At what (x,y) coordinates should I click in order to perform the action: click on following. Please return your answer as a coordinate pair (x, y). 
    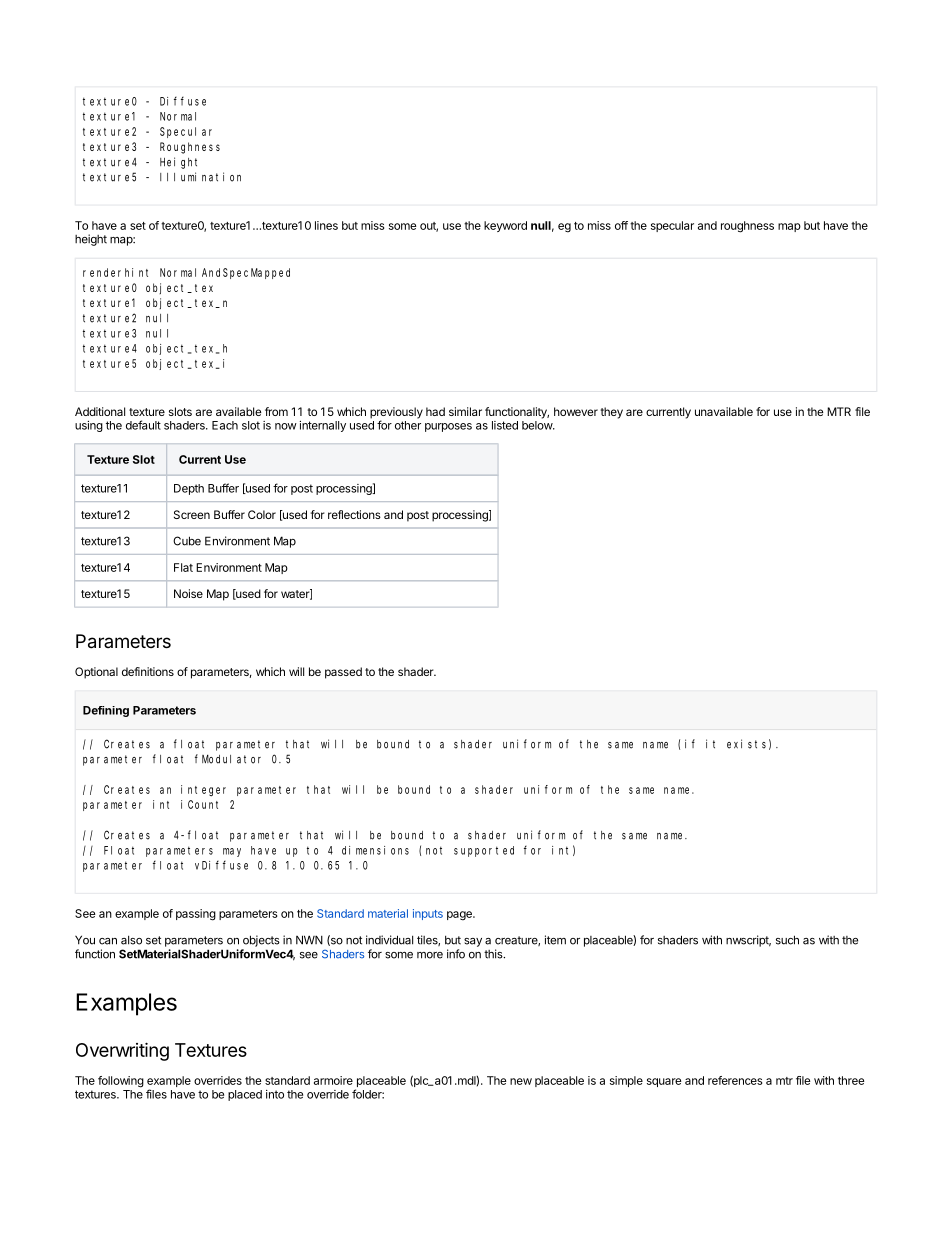
    Looking at the image, I should click on (121, 1082).
